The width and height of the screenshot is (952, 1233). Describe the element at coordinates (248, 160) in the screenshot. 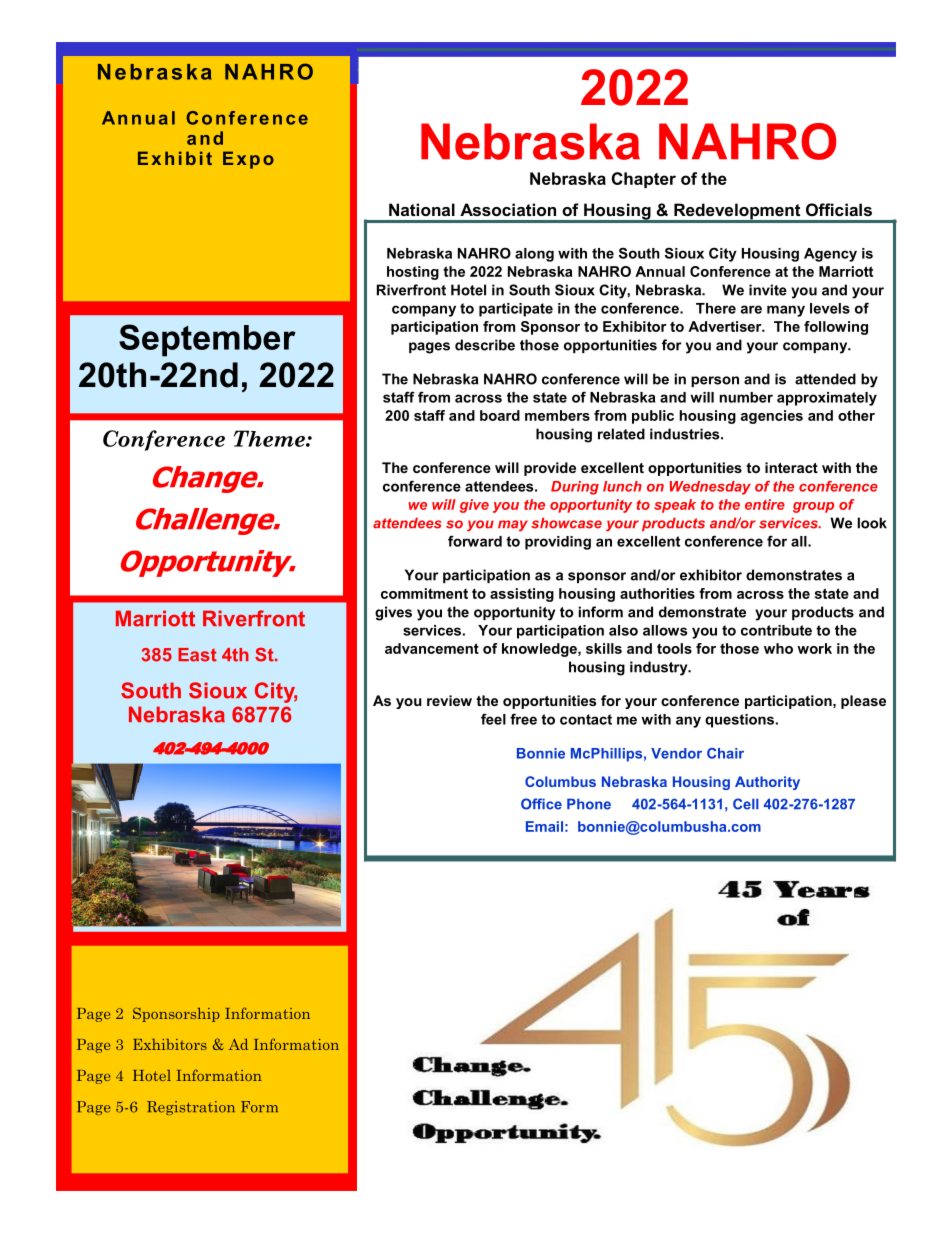

I see `Expo` at that location.
